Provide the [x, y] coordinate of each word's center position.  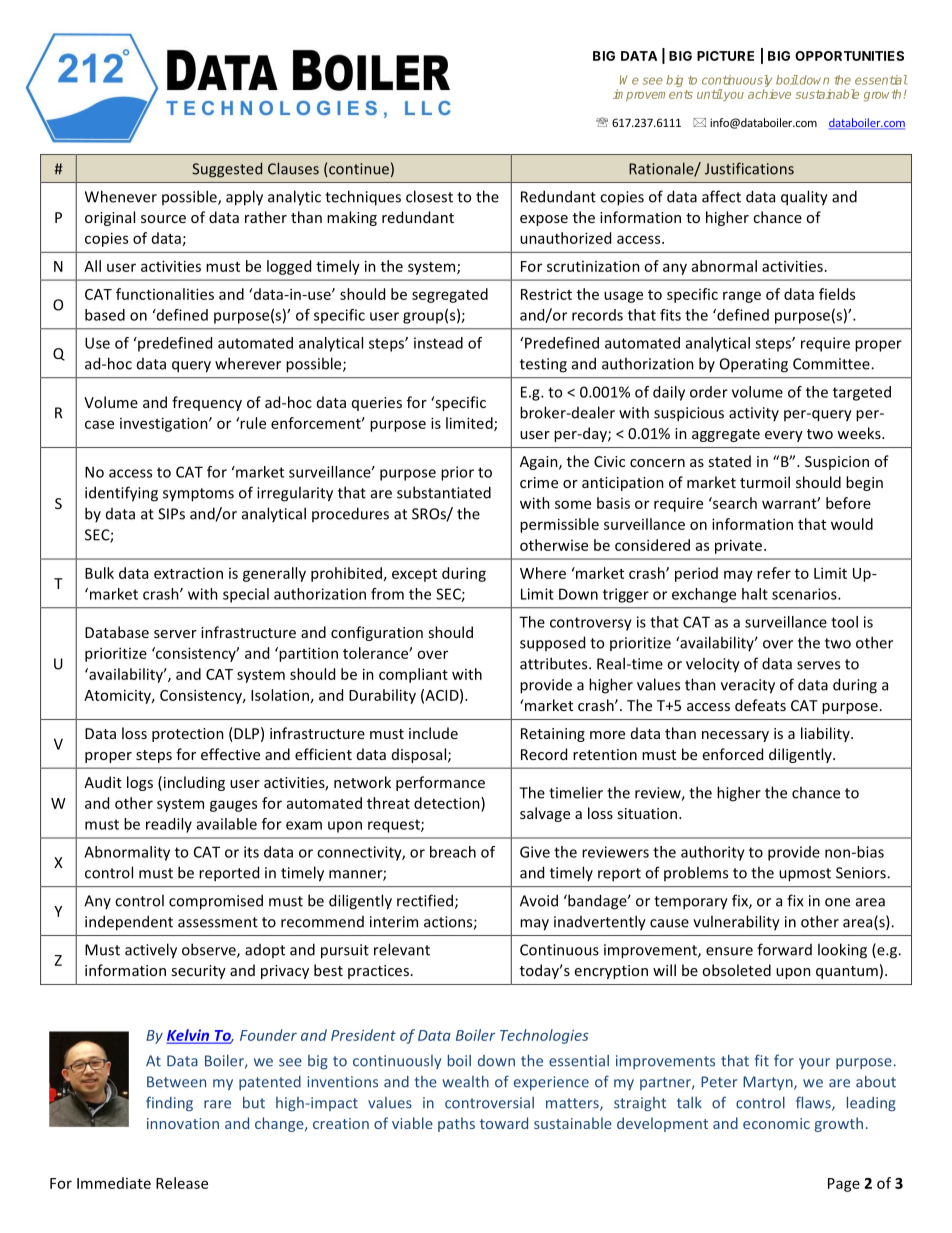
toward [504, 1123]
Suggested [227, 170]
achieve [769, 94]
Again [540, 463]
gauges [233, 806]
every [784, 436]
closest [429, 196]
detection [448, 803]
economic [776, 1123]
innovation [183, 1123]
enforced [733, 754]
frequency [207, 403]
